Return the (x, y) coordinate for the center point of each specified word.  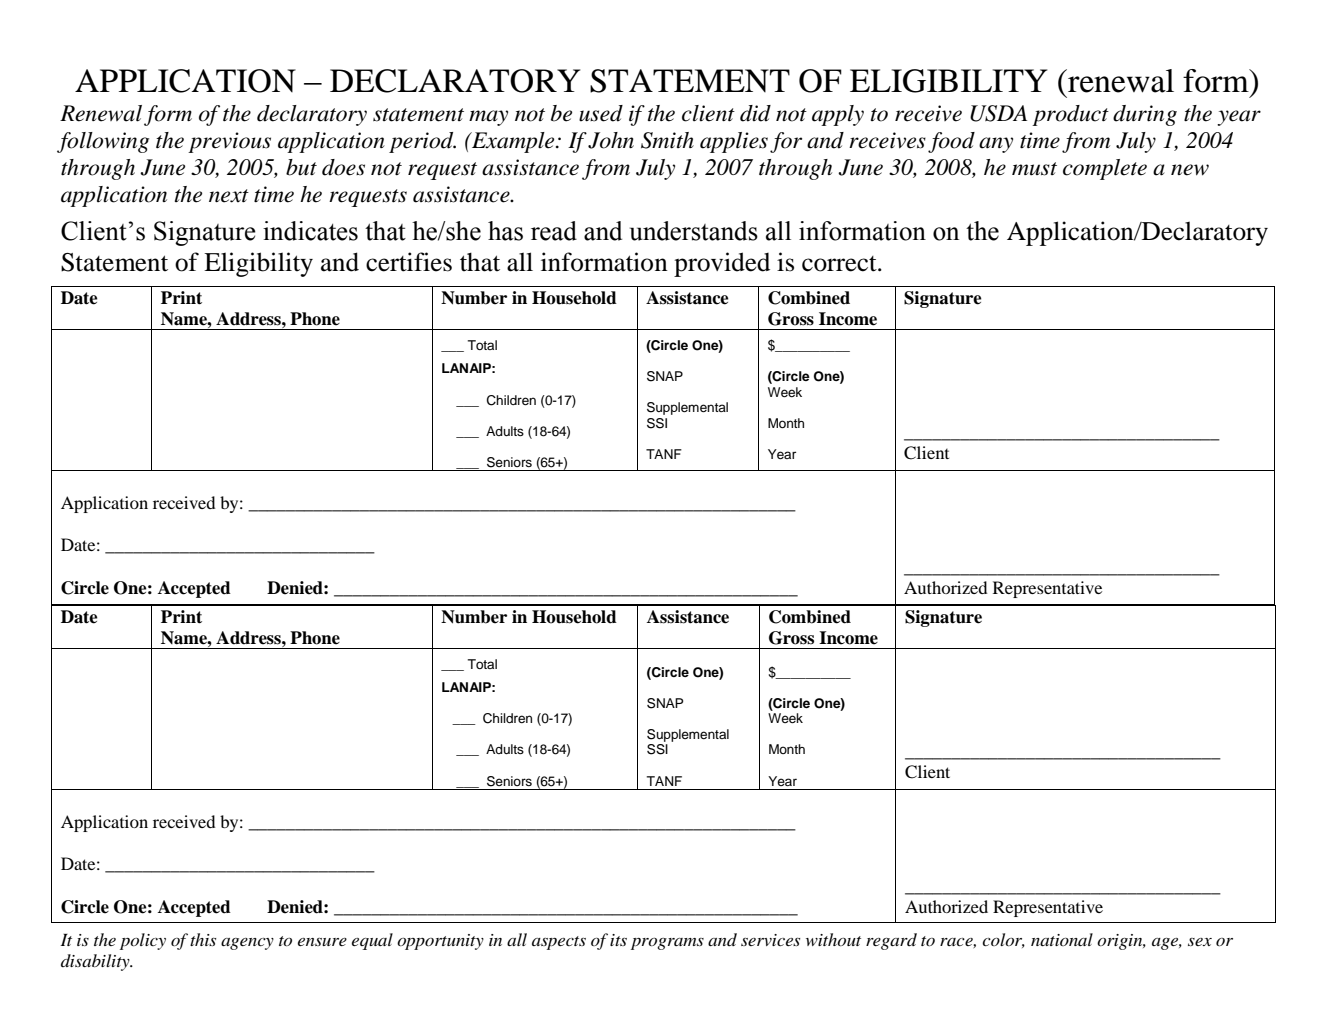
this (203, 939)
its (618, 940)
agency (247, 944)
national (1062, 939)
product (1070, 115)
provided (722, 264)
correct (840, 264)
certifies (409, 262)
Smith (667, 140)
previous (229, 142)
